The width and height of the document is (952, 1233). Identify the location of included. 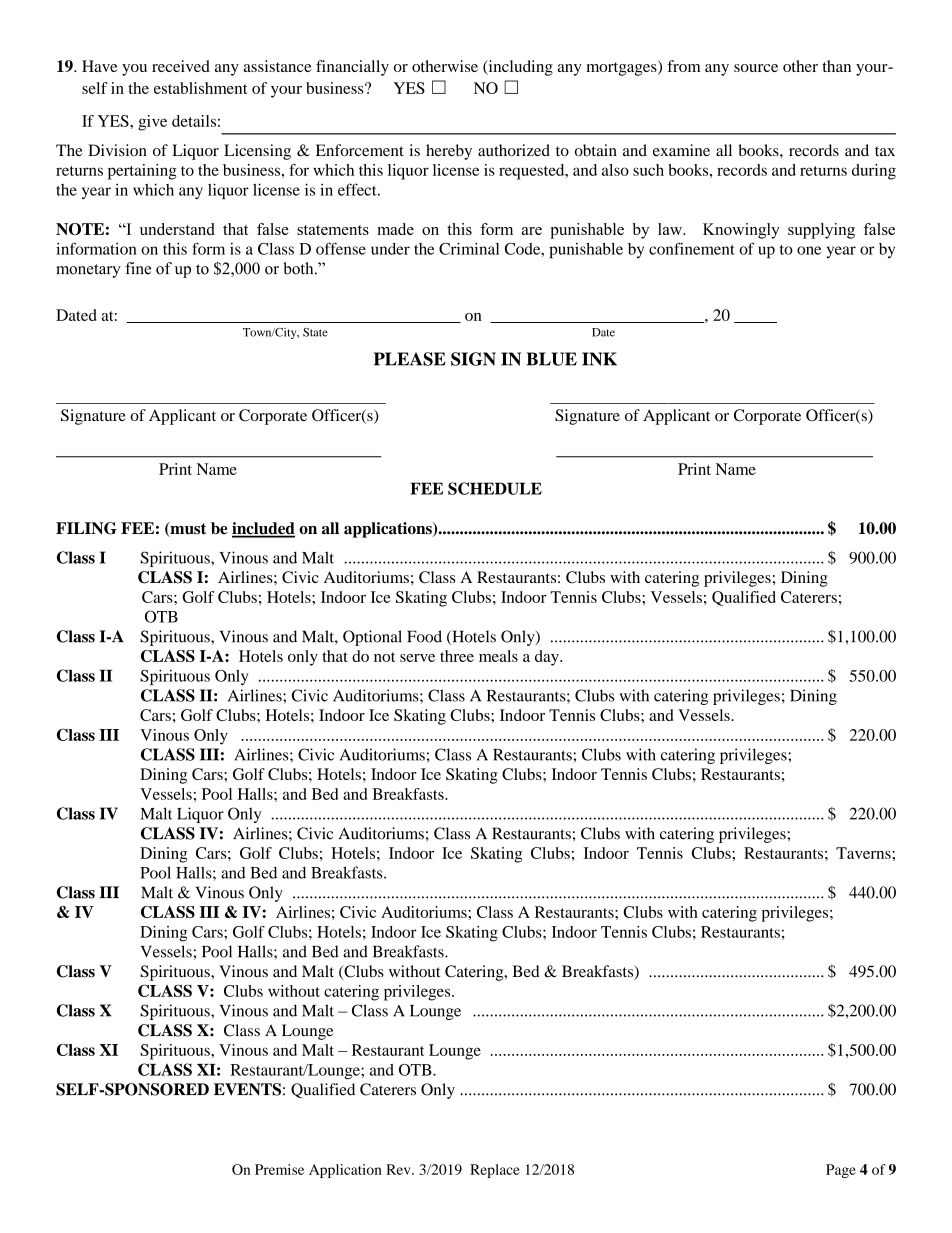
(263, 529).
